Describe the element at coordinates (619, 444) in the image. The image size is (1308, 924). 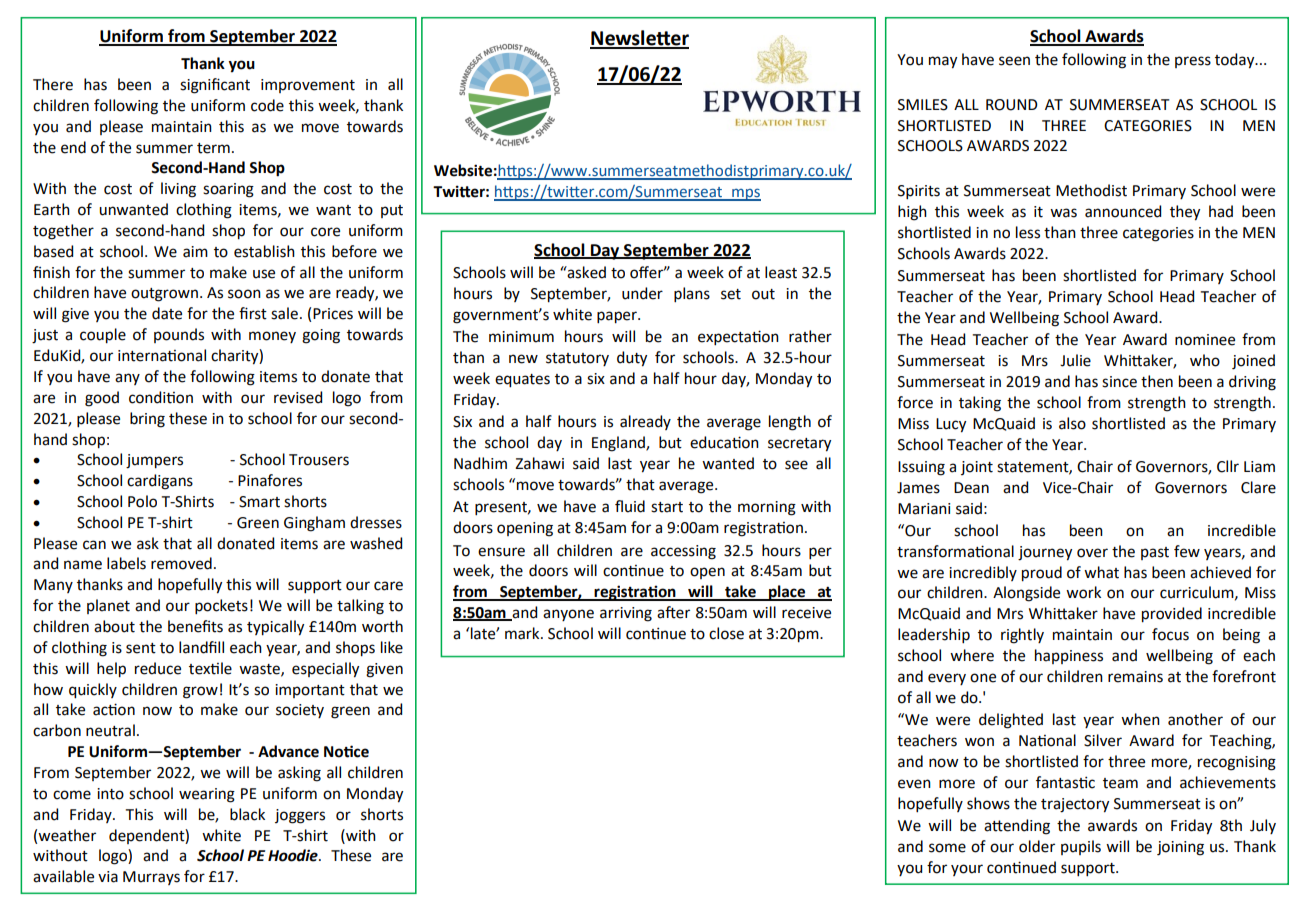
I see `England` at that location.
